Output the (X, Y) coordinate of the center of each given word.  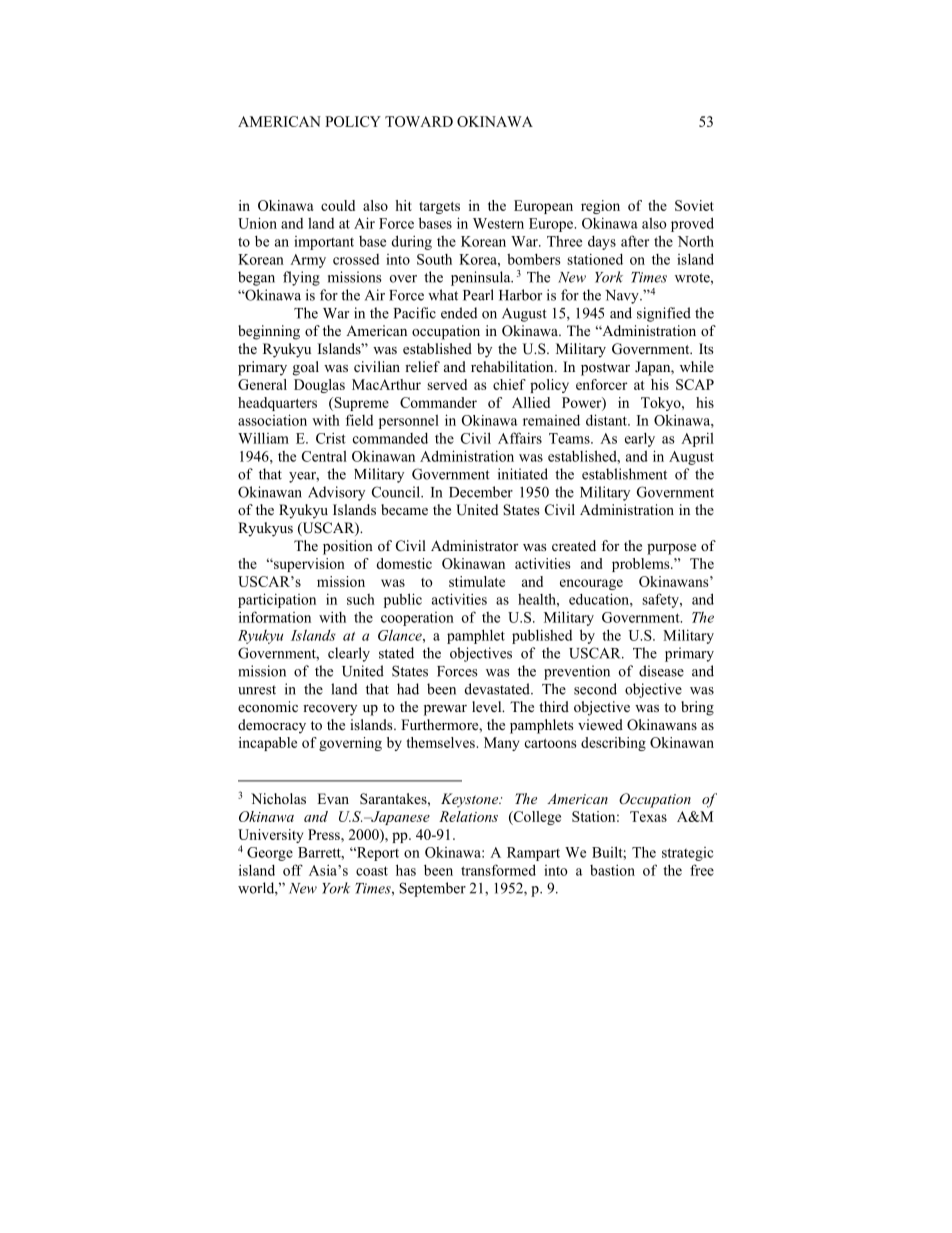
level (488, 706)
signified (664, 314)
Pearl (478, 295)
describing (613, 744)
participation (277, 600)
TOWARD (419, 121)
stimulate (477, 581)
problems (642, 565)
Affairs (520, 438)
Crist (331, 438)
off (293, 870)
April (697, 439)
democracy (272, 726)
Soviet (694, 205)
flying (301, 278)
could (338, 205)
